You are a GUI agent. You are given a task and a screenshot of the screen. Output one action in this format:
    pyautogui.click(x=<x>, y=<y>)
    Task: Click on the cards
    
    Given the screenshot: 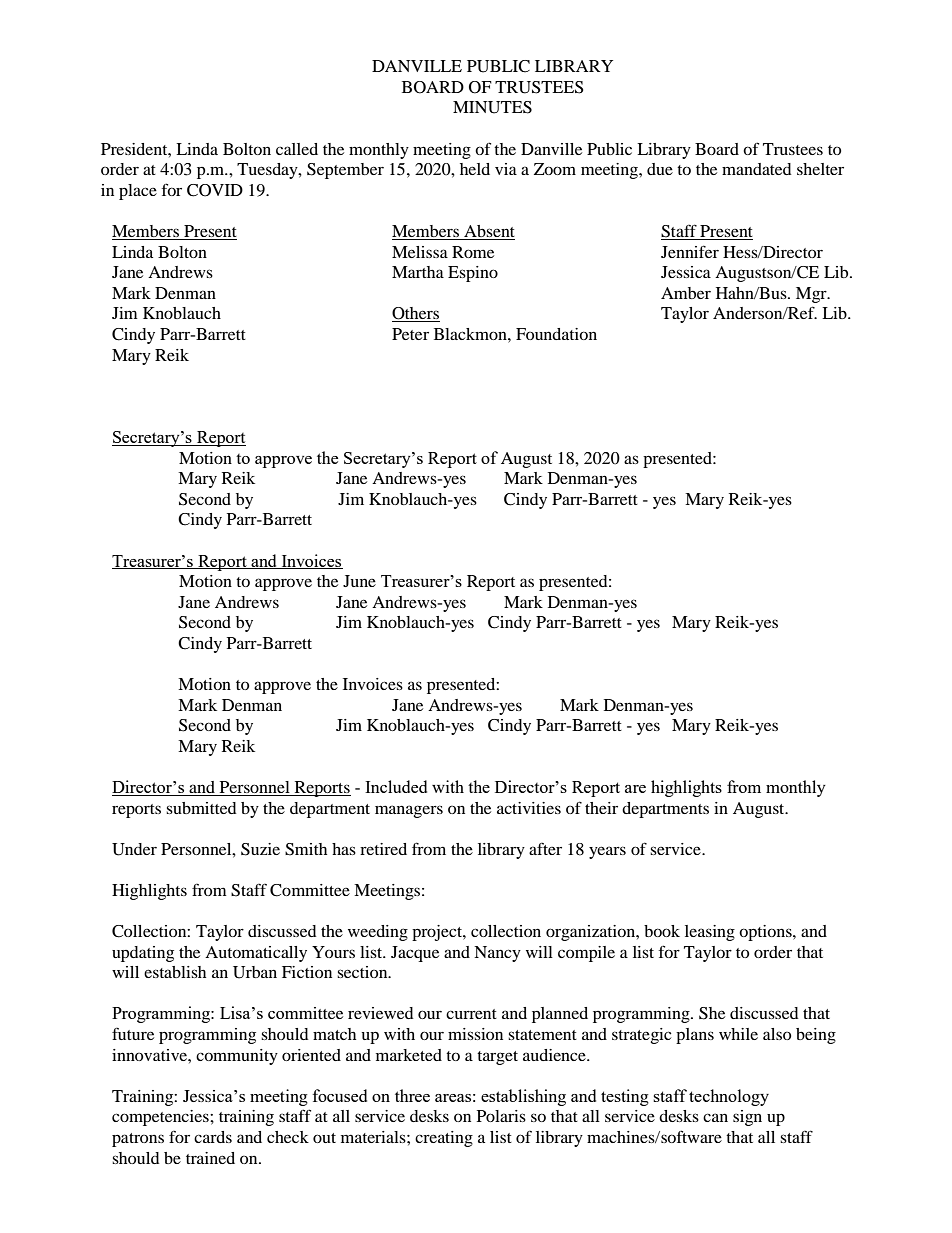 What is the action you would take?
    pyautogui.click(x=213, y=1137)
